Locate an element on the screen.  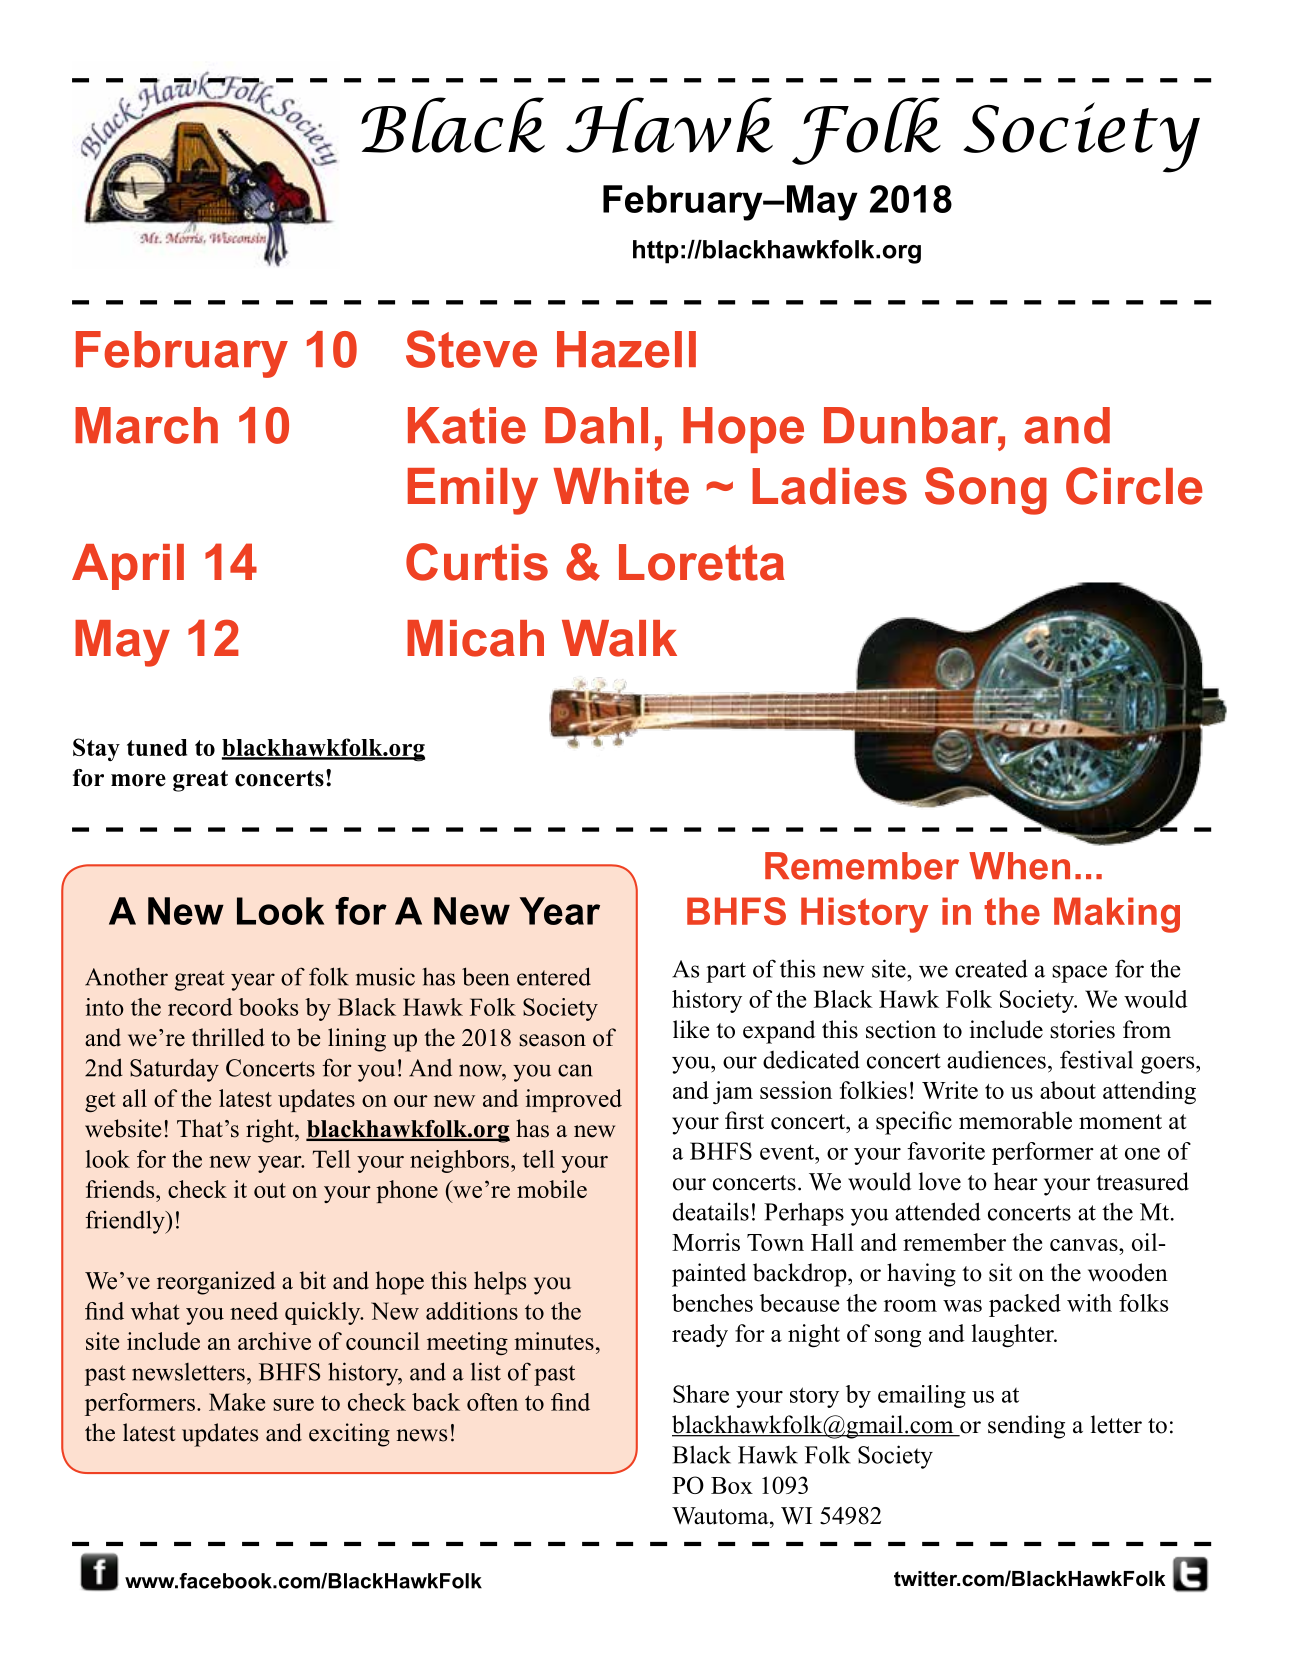
Box is located at coordinates (732, 1485).
